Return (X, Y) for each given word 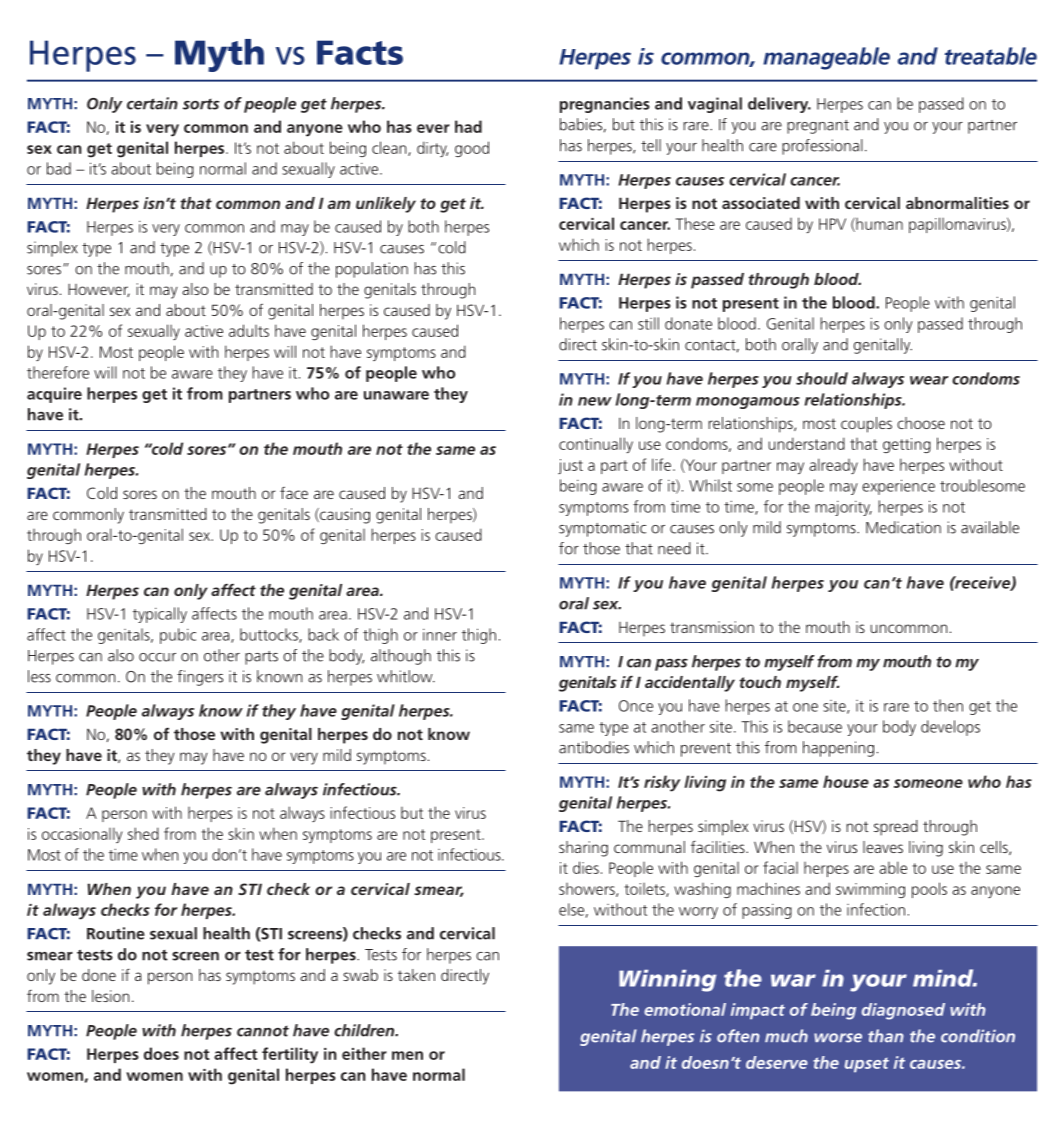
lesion (110, 996)
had (468, 126)
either (364, 1053)
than (886, 1036)
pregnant (818, 127)
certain (152, 103)
